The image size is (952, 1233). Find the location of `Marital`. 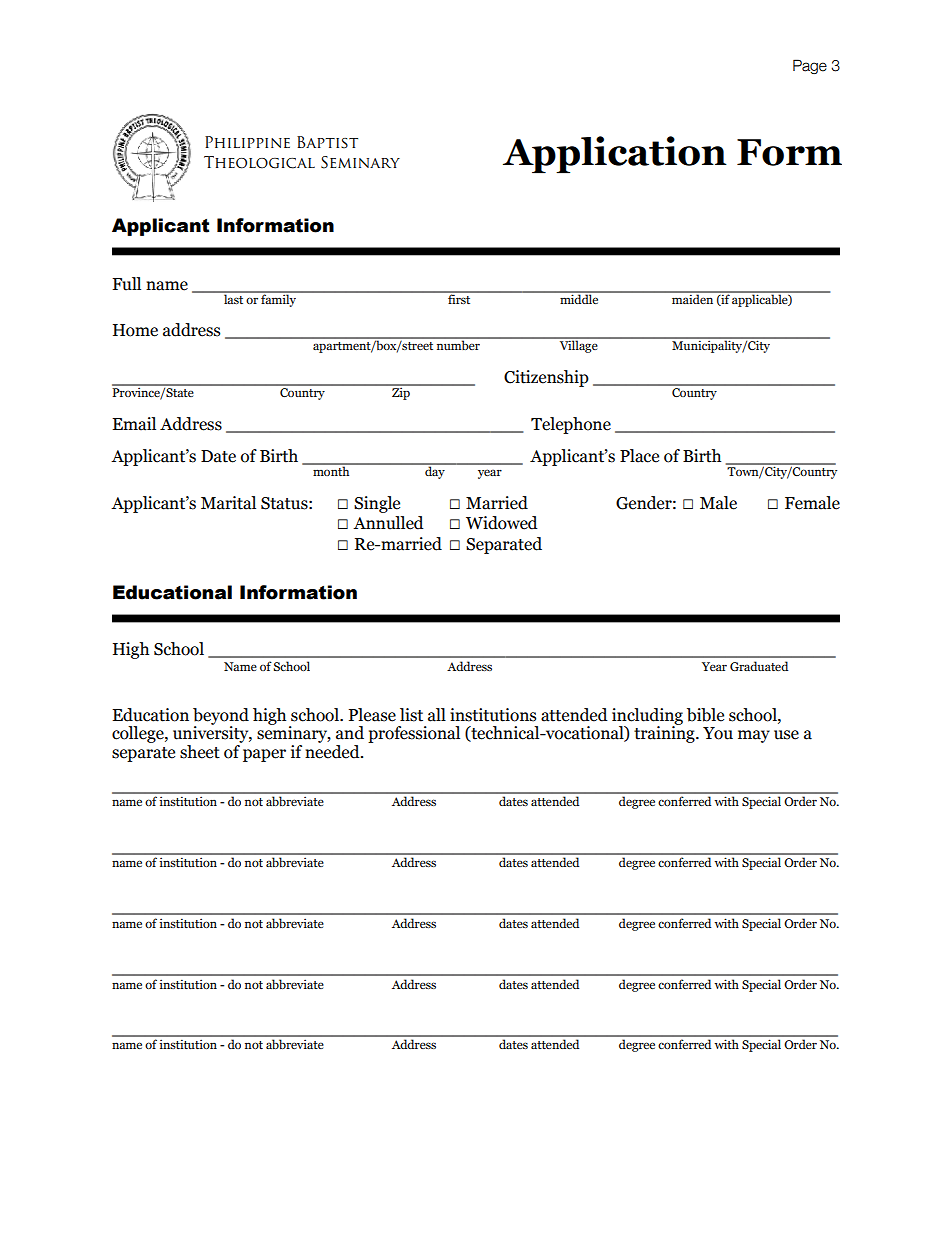

Marital is located at coordinates (228, 503).
